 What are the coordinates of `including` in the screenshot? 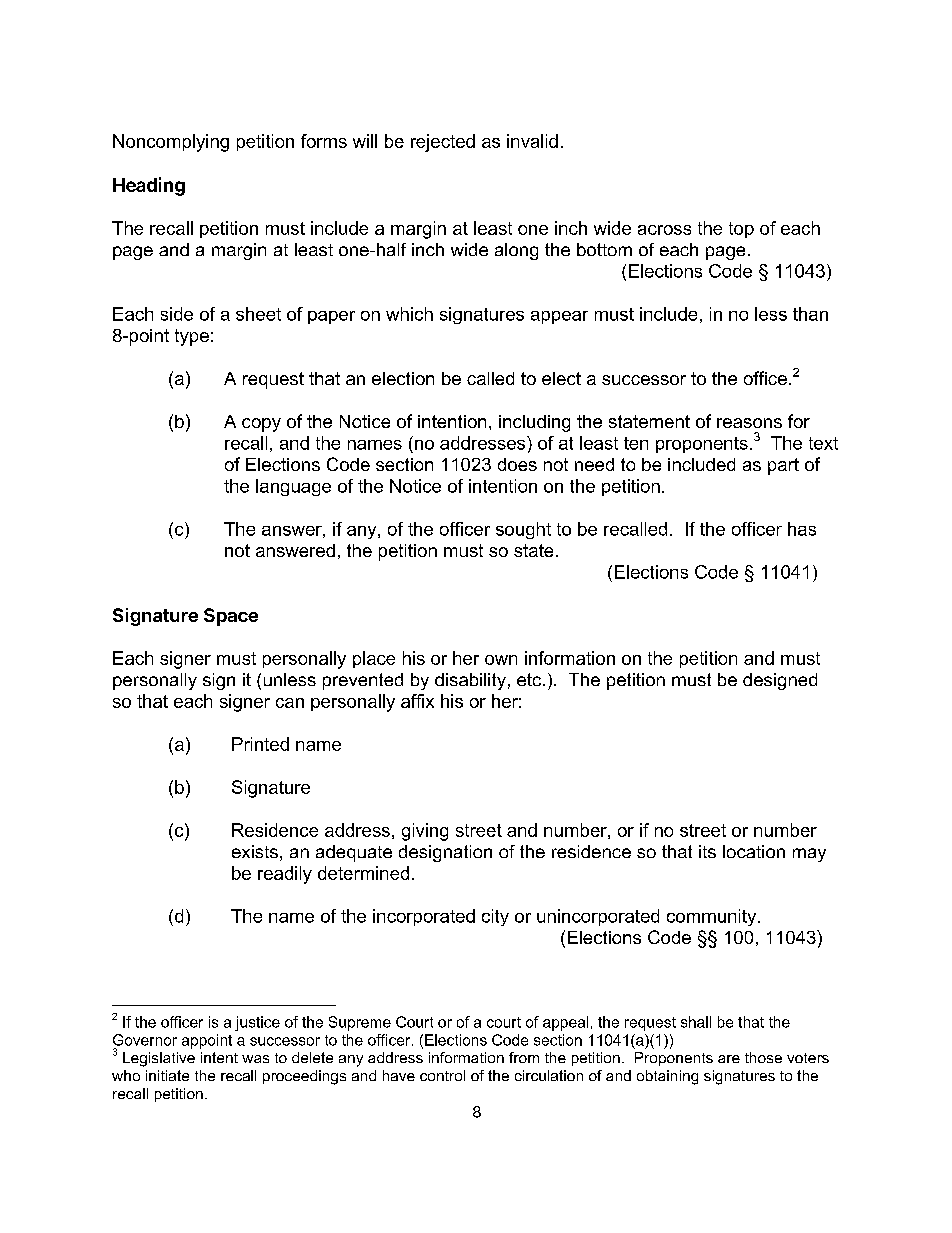 It's located at (534, 423).
